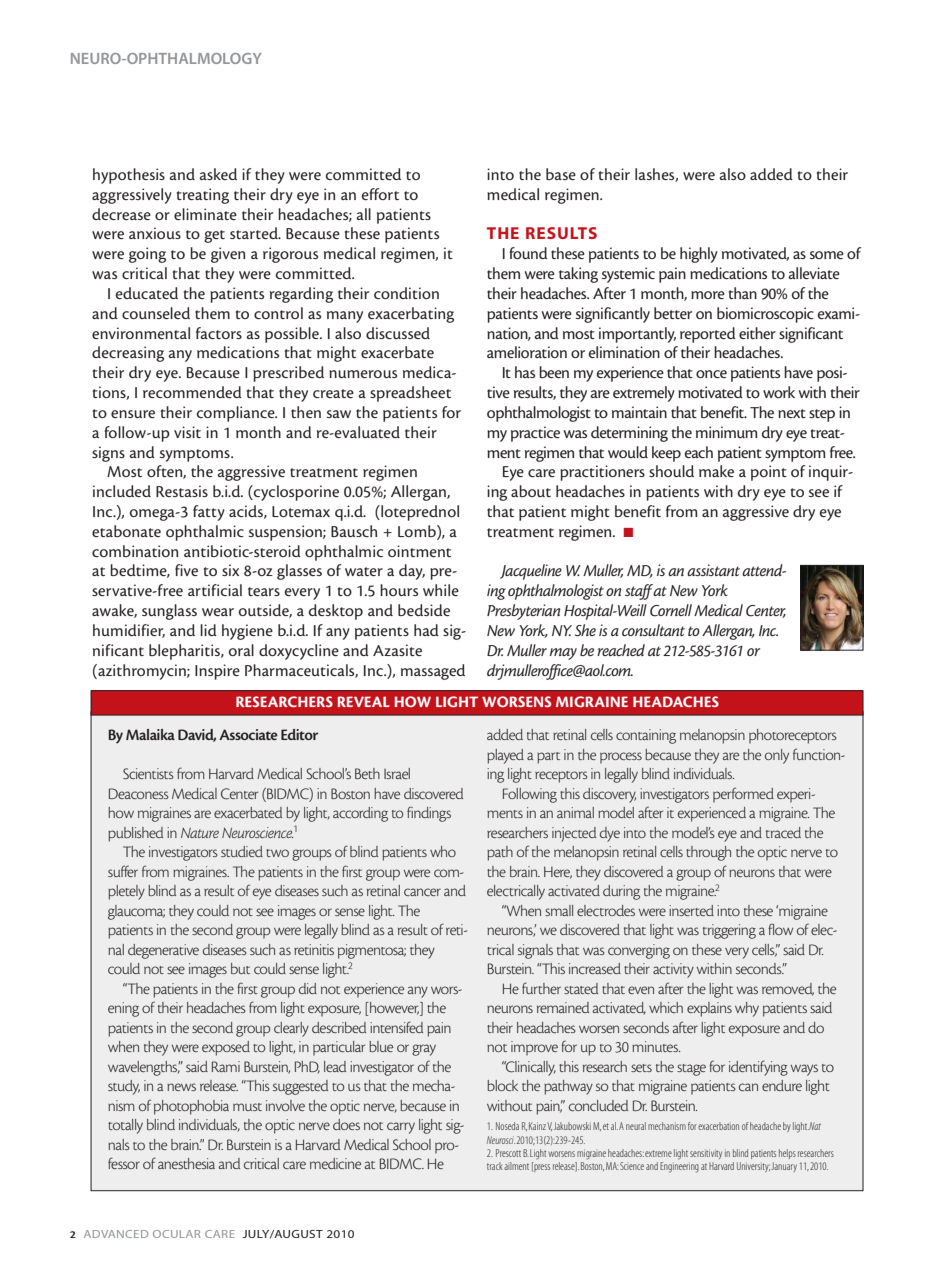  I want to click on minimum, so click(727, 432).
